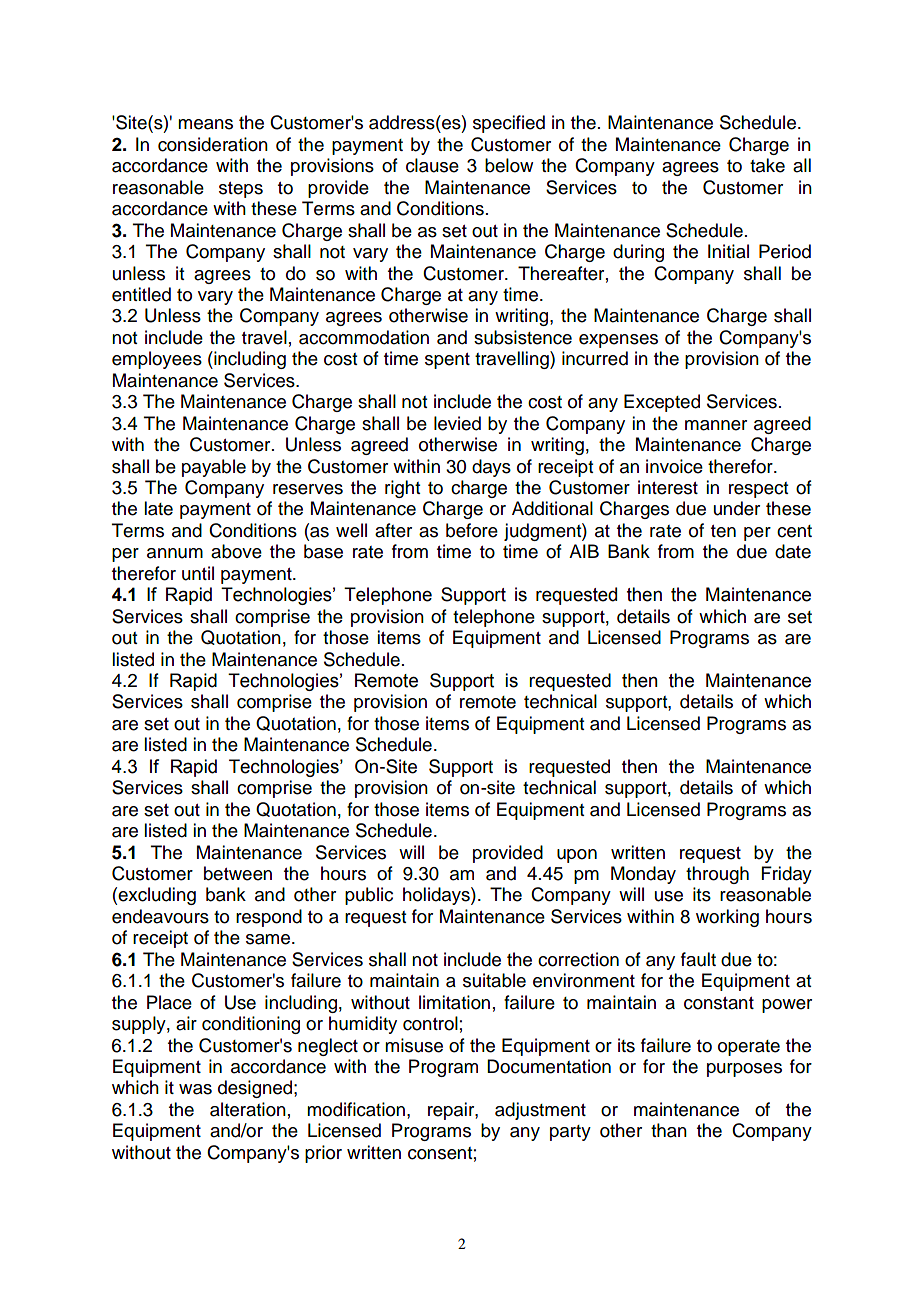 This document has height=1308, width=924. I want to click on than, so click(669, 1130).
